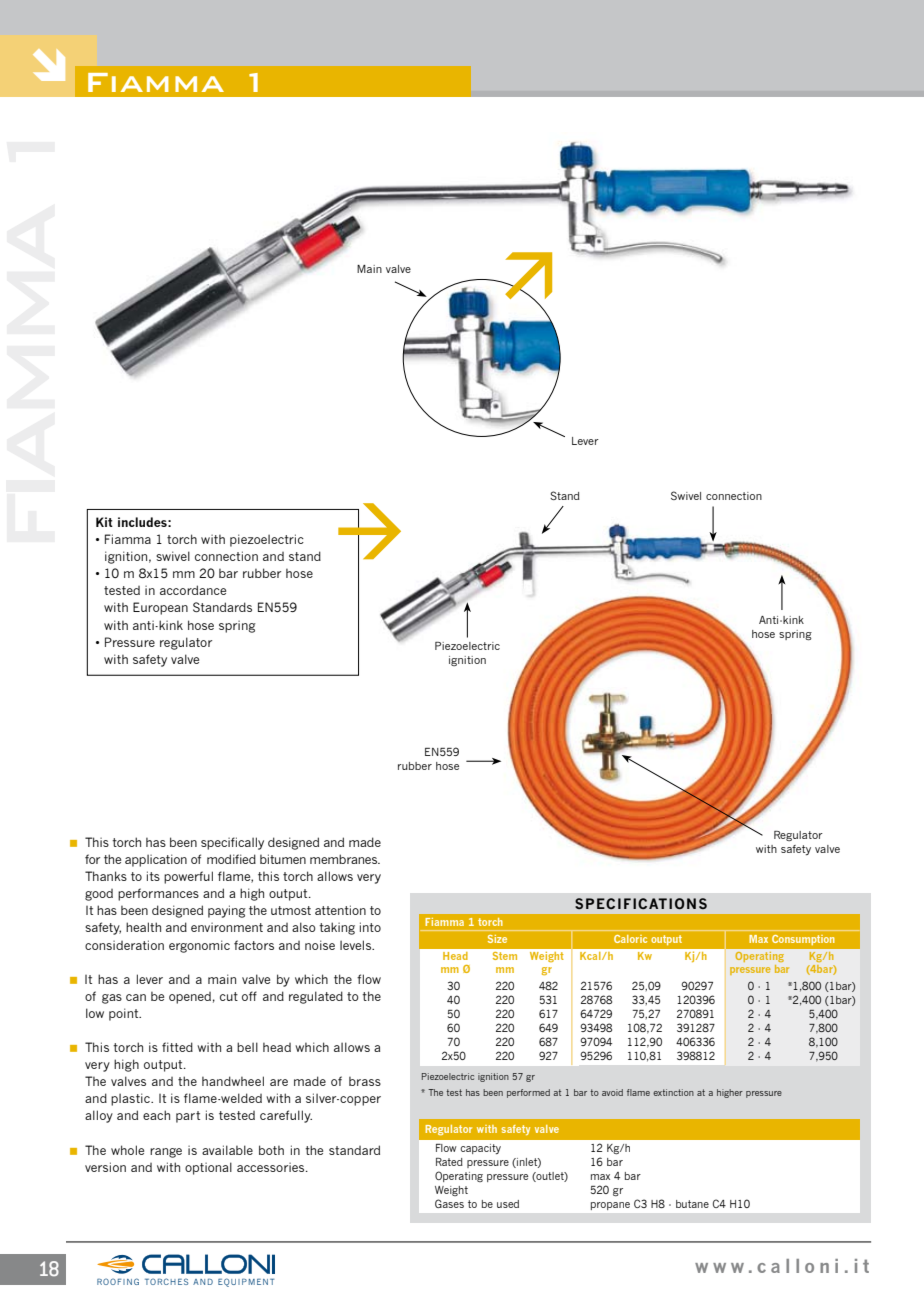 This screenshot has height=1308, width=924. What do you see at coordinates (160, 608) in the screenshot?
I see `European` at bounding box center [160, 608].
